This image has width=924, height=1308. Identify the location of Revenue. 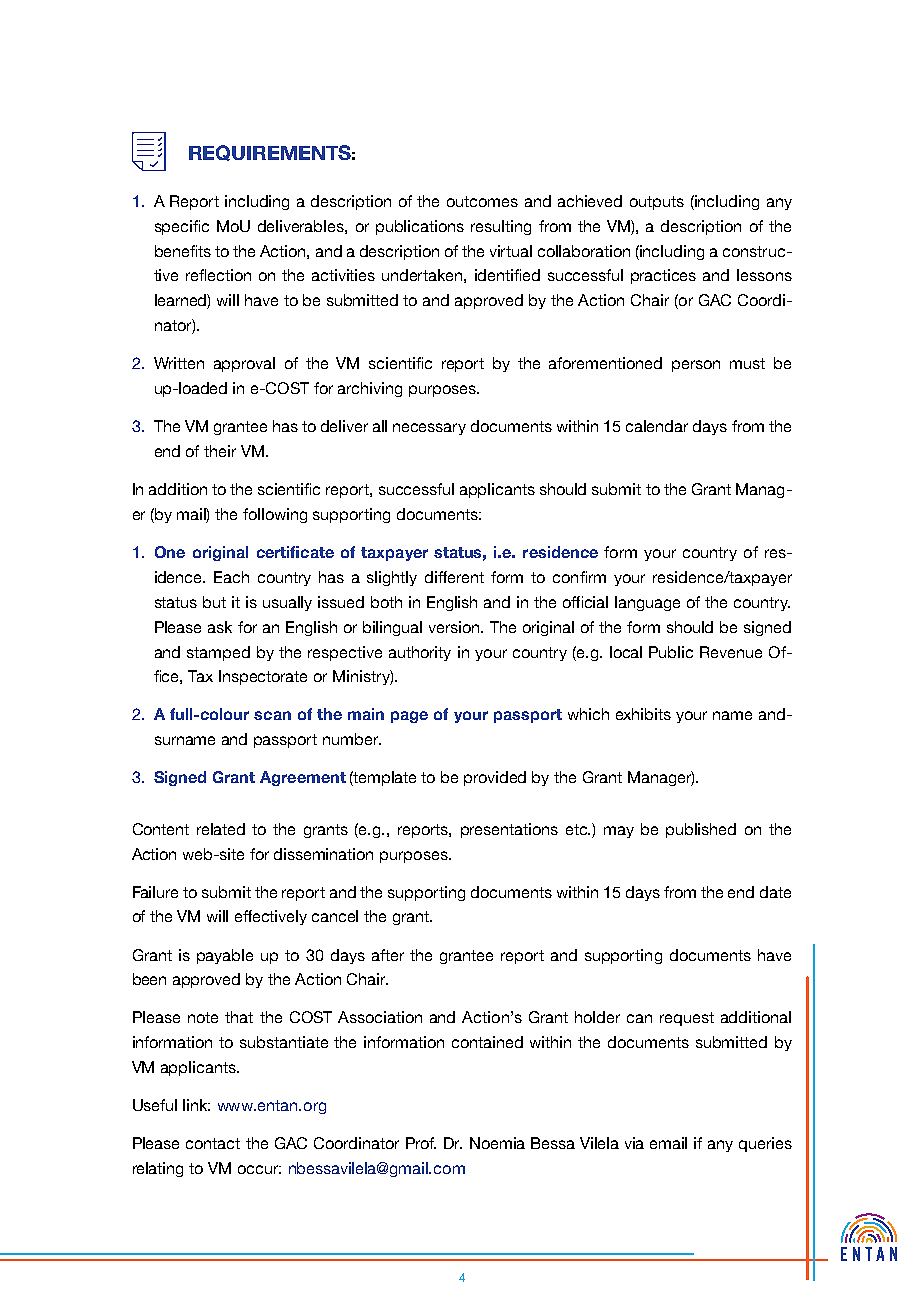
(731, 652).
